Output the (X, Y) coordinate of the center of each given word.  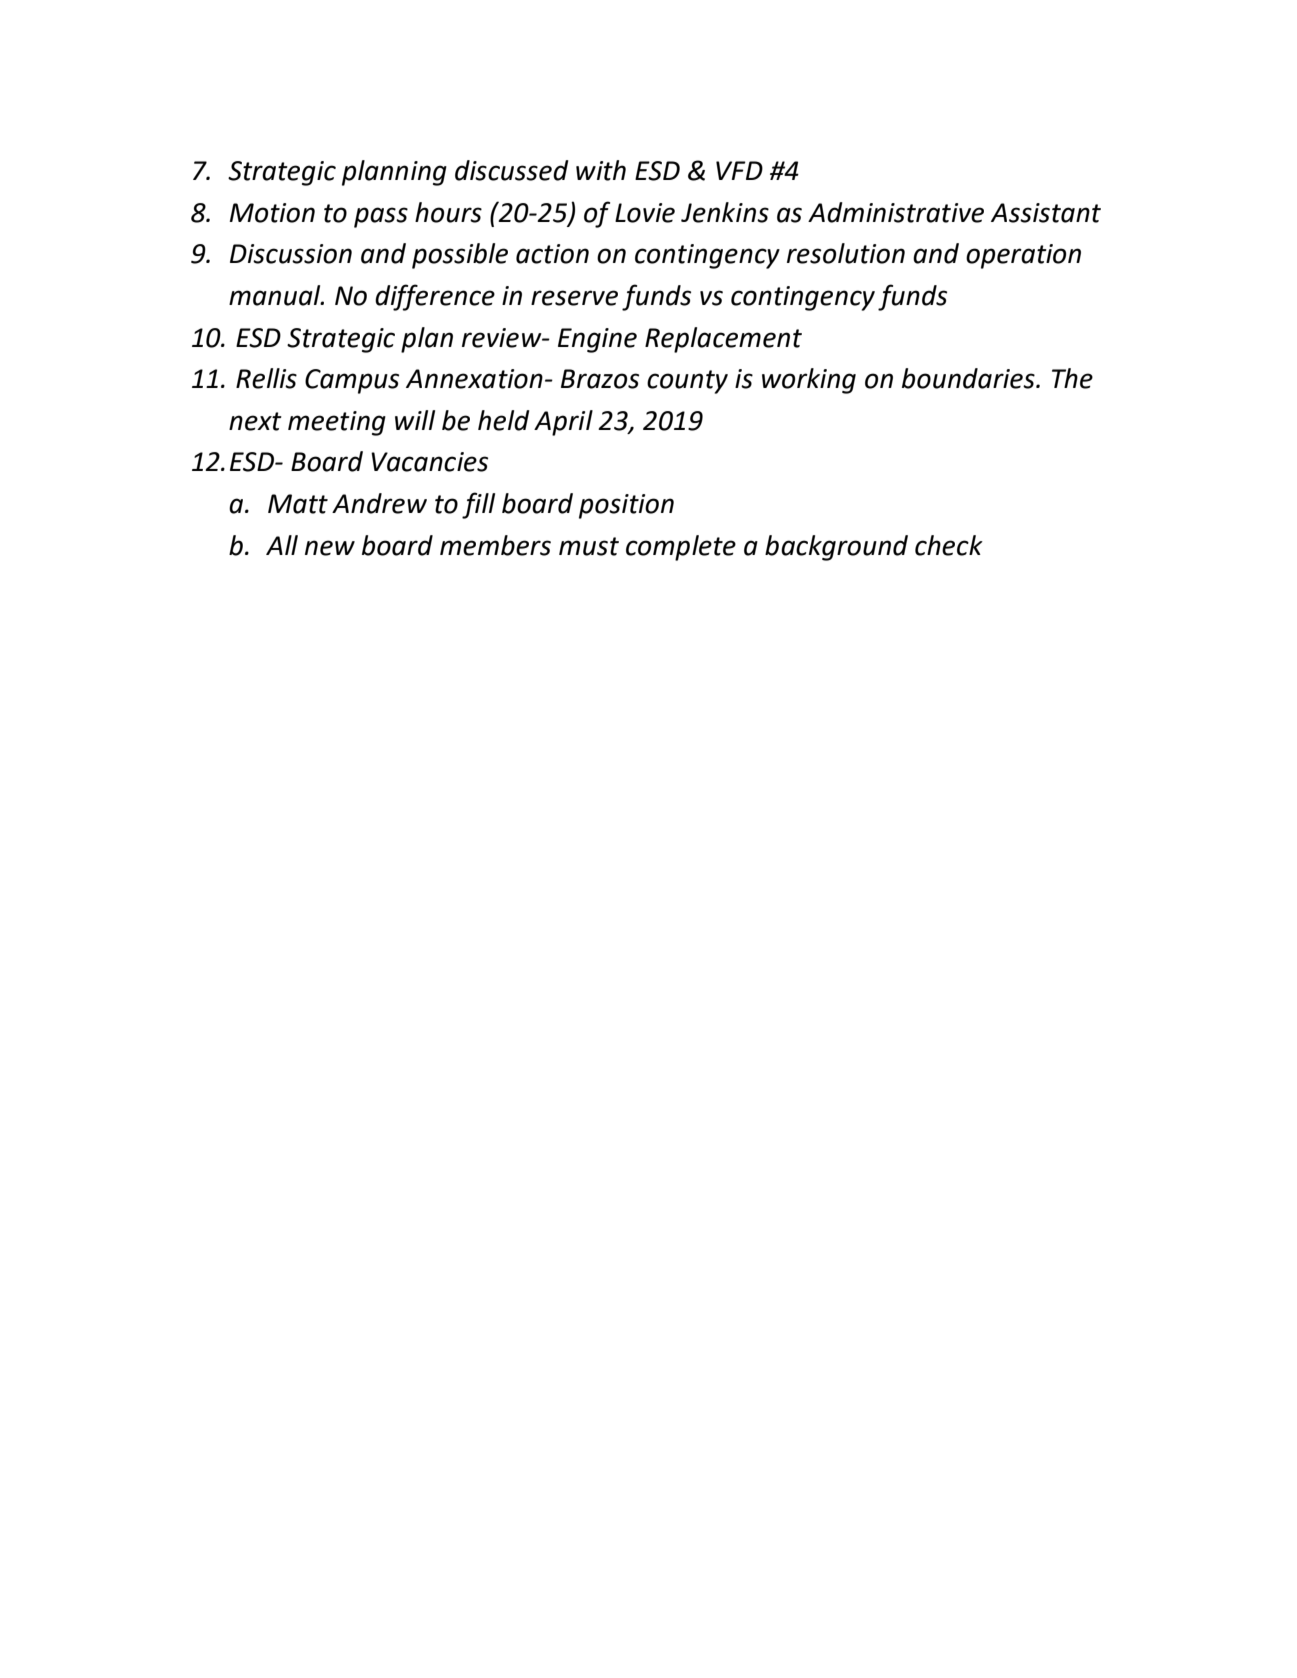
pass (381, 217)
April (563, 423)
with (601, 170)
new (330, 548)
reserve (574, 298)
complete (681, 548)
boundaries (969, 378)
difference (435, 297)
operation (1023, 256)
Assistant (1046, 213)
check (949, 545)
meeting (337, 423)
